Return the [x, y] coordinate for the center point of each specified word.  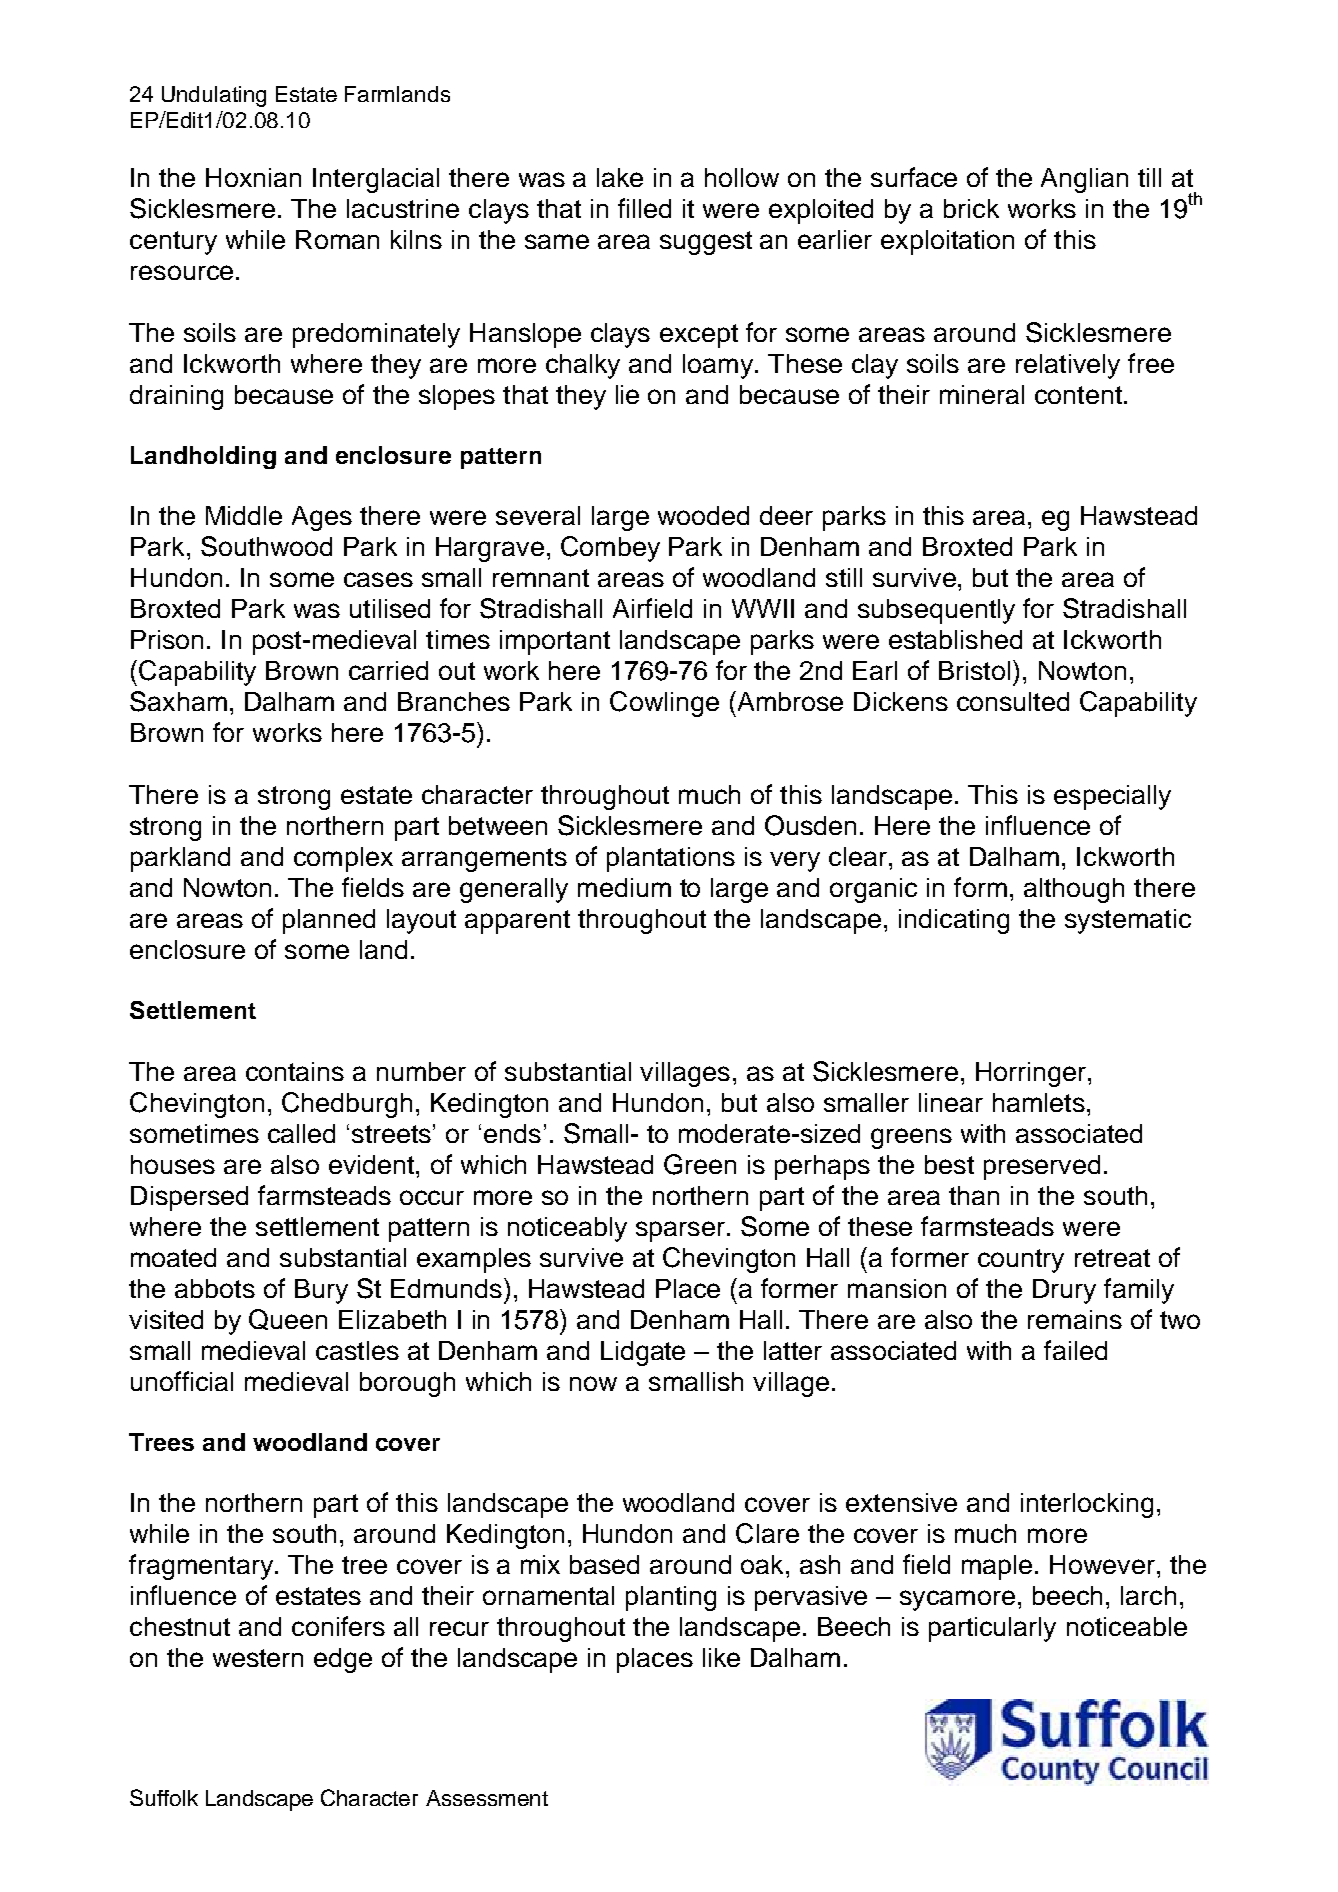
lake [620, 177]
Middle [244, 515]
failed [1075, 1350]
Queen [288, 1319]
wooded [703, 515]
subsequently [936, 611]
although [1074, 890]
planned [329, 921]
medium [624, 887]
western [258, 1658]
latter [793, 1350]
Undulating [214, 96]
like [721, 1657]
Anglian [1084, 180]
